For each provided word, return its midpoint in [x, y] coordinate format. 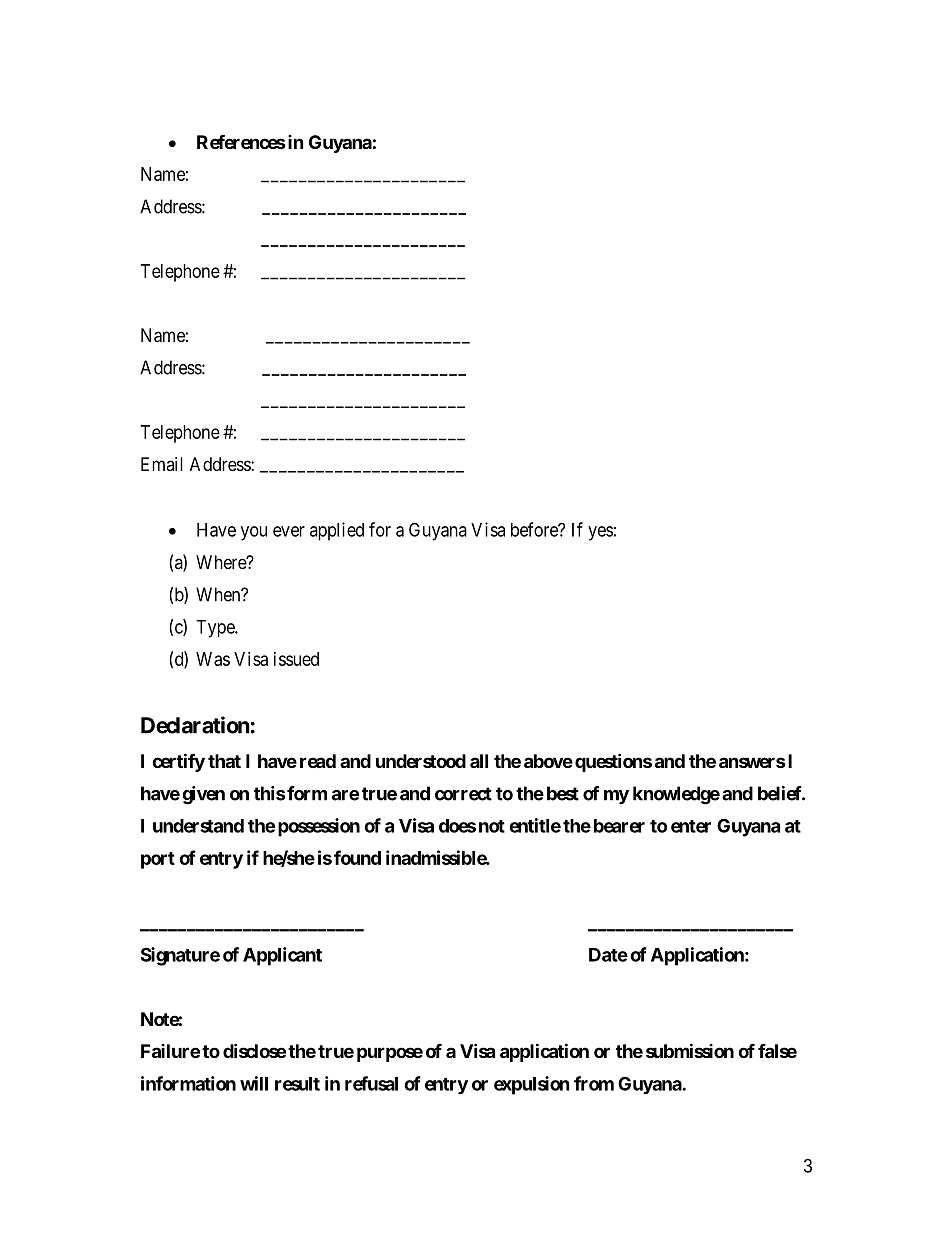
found [357, 857]
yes [600, 533]
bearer [619, 826]
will [254, 1083]
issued [296, 659]
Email [162, 464]
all [479, 761]
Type [216, 629]
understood [421, 761]
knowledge [676, 795]
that [224, 761]
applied [337, 531]
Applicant [282, 956]
